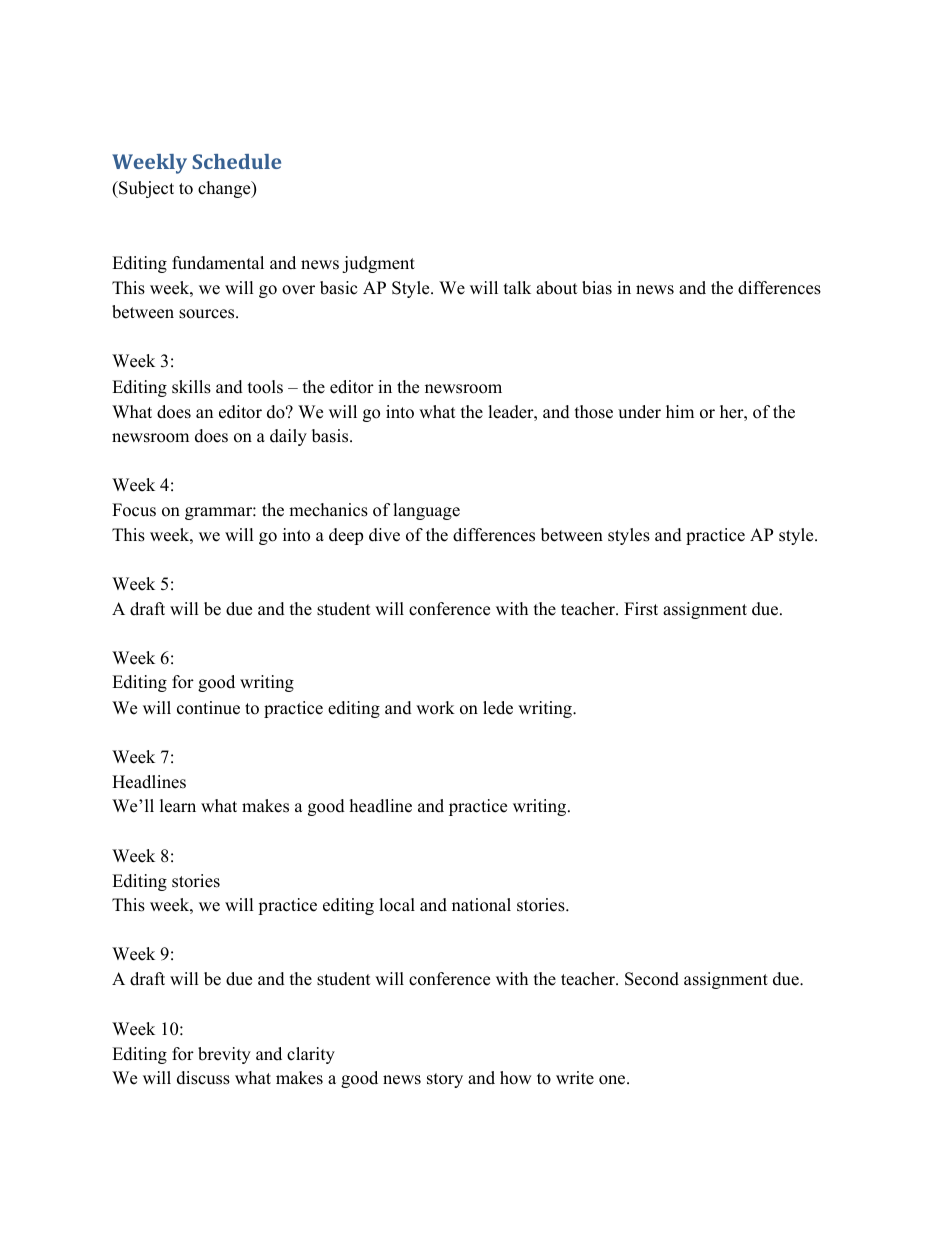  What do you see at coordinates (445, 1080) in the page?
I see `story` at bounding box center [445, 1080].
